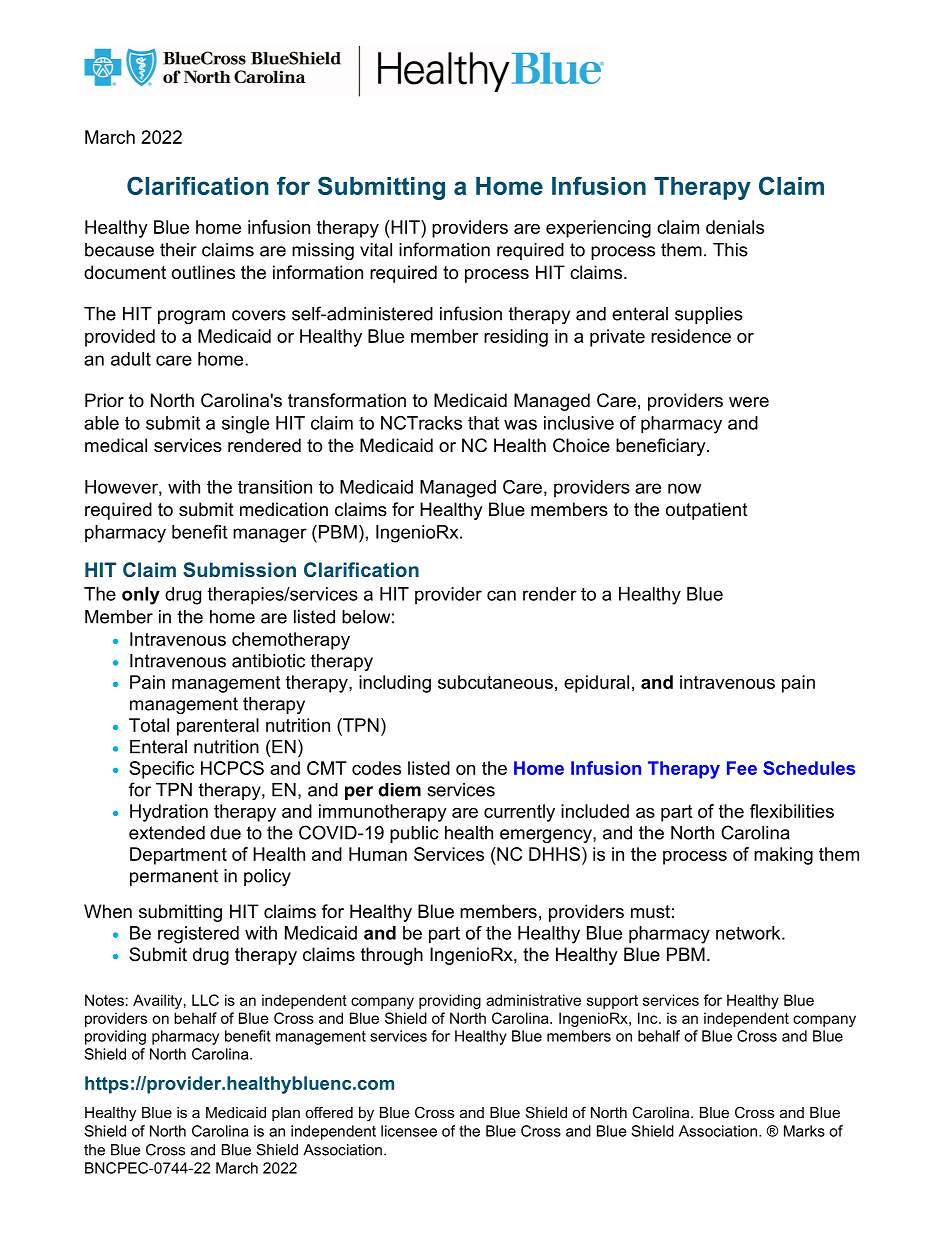 Image resolution: width=952 pixels, height=1233 pixels. I want to click on medical, so click(116, 445).
